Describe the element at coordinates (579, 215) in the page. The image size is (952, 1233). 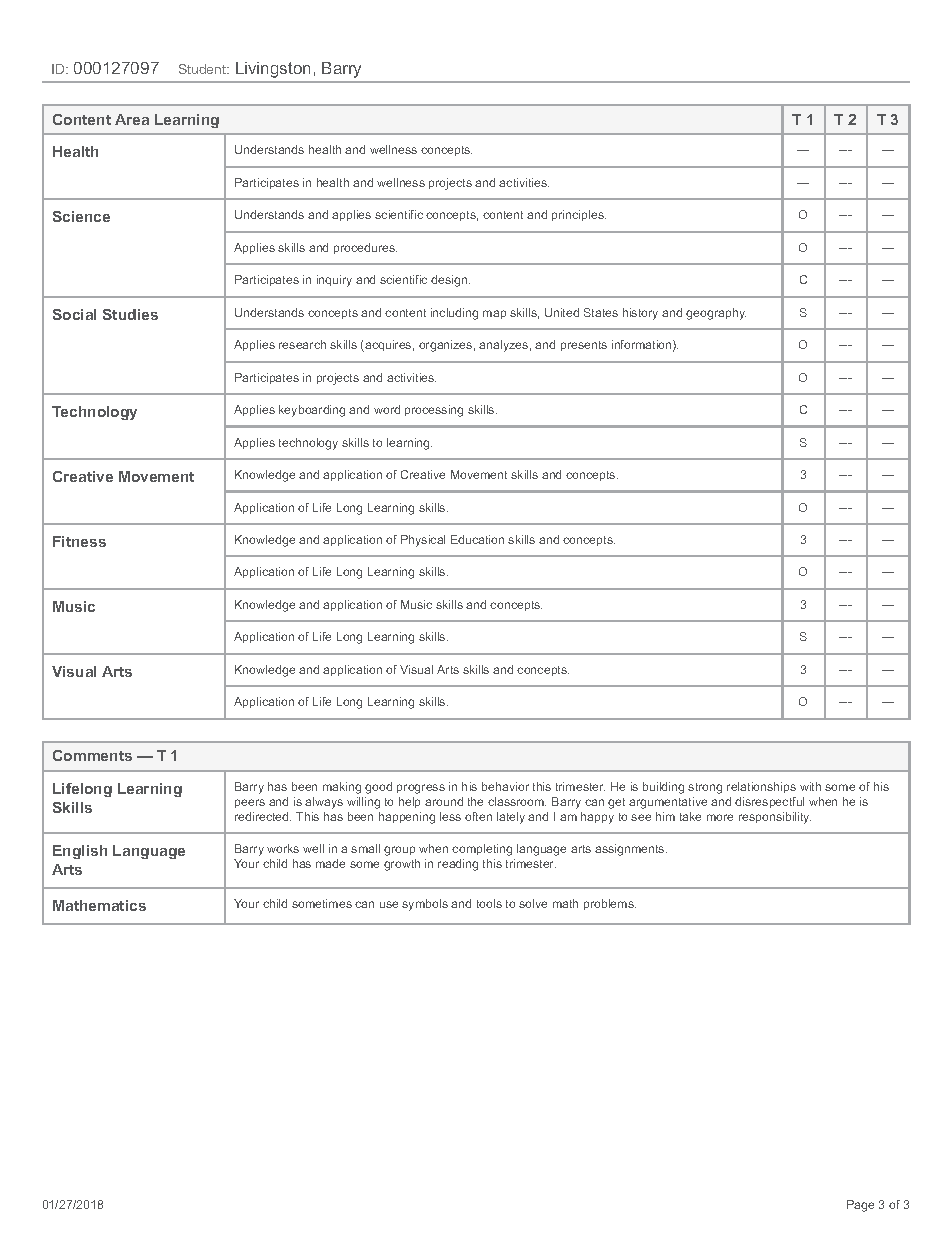
I see `principles` at that location.
